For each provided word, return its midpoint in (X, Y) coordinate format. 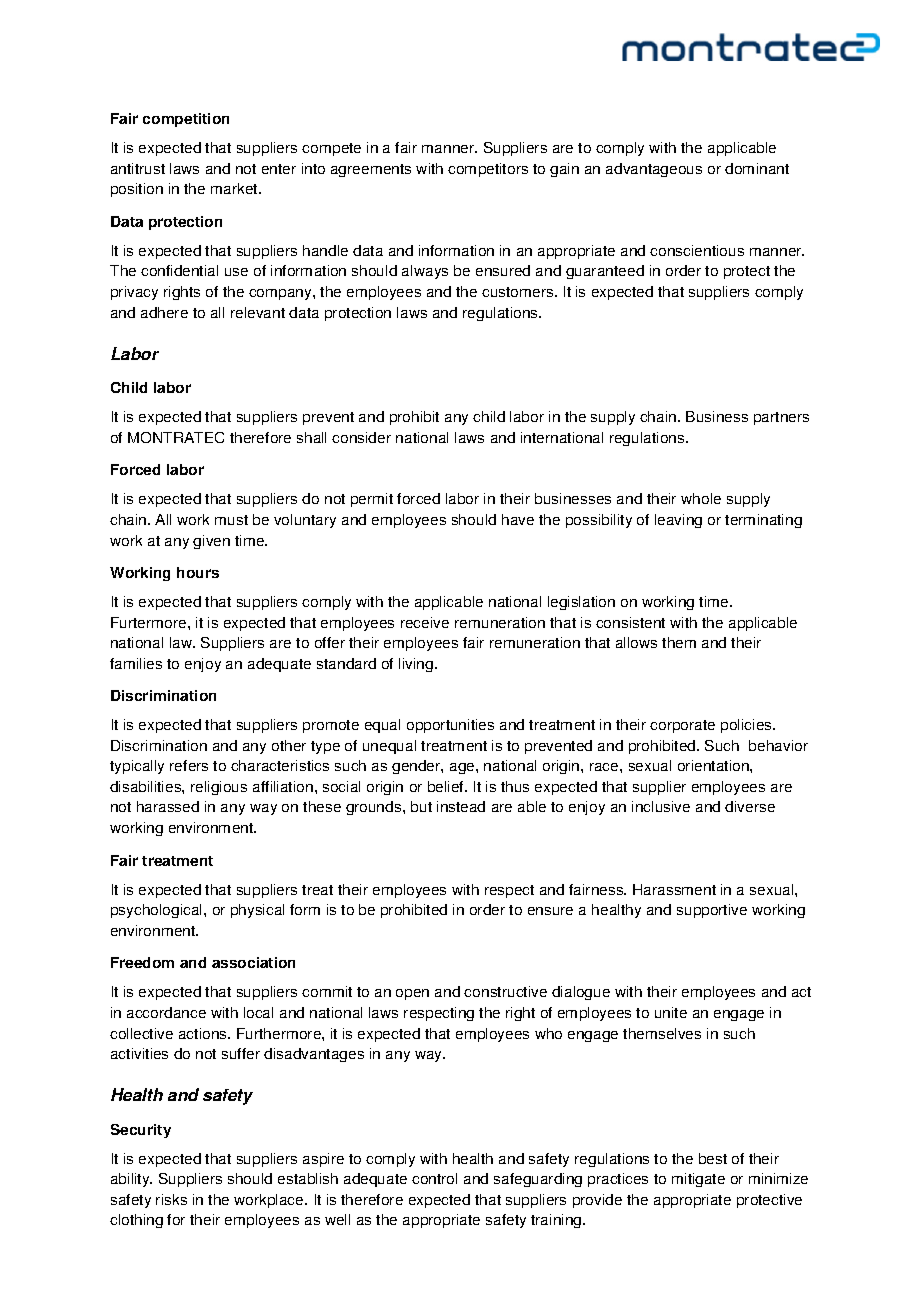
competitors (488, 170)
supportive (712, 911)
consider (361, 437)
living (416, 665)
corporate (682, 726)
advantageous (654, 170)
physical (257, 911)
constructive (505, 991)
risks (171, 1199)
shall (311, 437)
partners (781, 418)
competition (186, 120)
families (136, 663)
